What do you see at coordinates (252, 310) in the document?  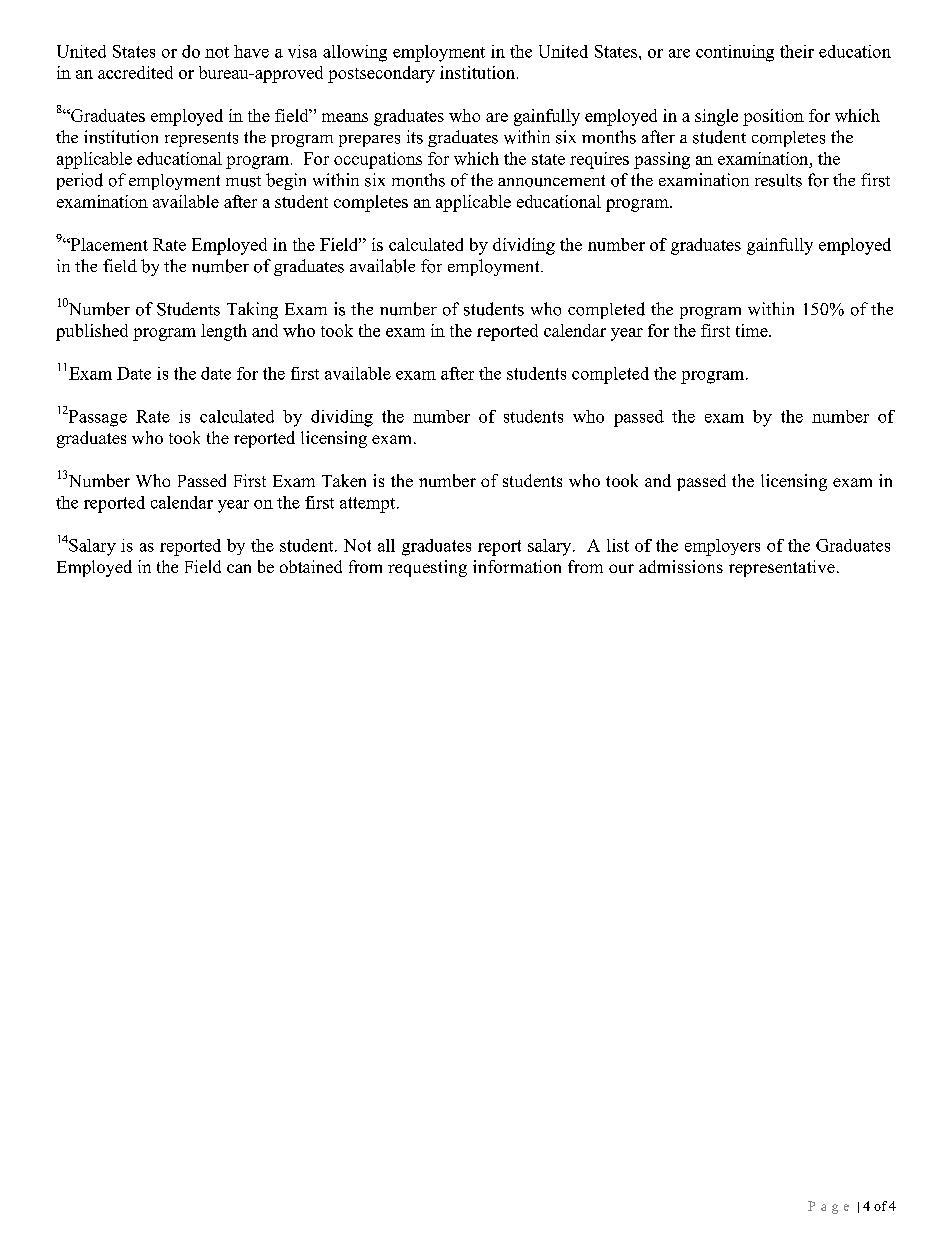 I see `Taking` at bounding box center [252, 310].
